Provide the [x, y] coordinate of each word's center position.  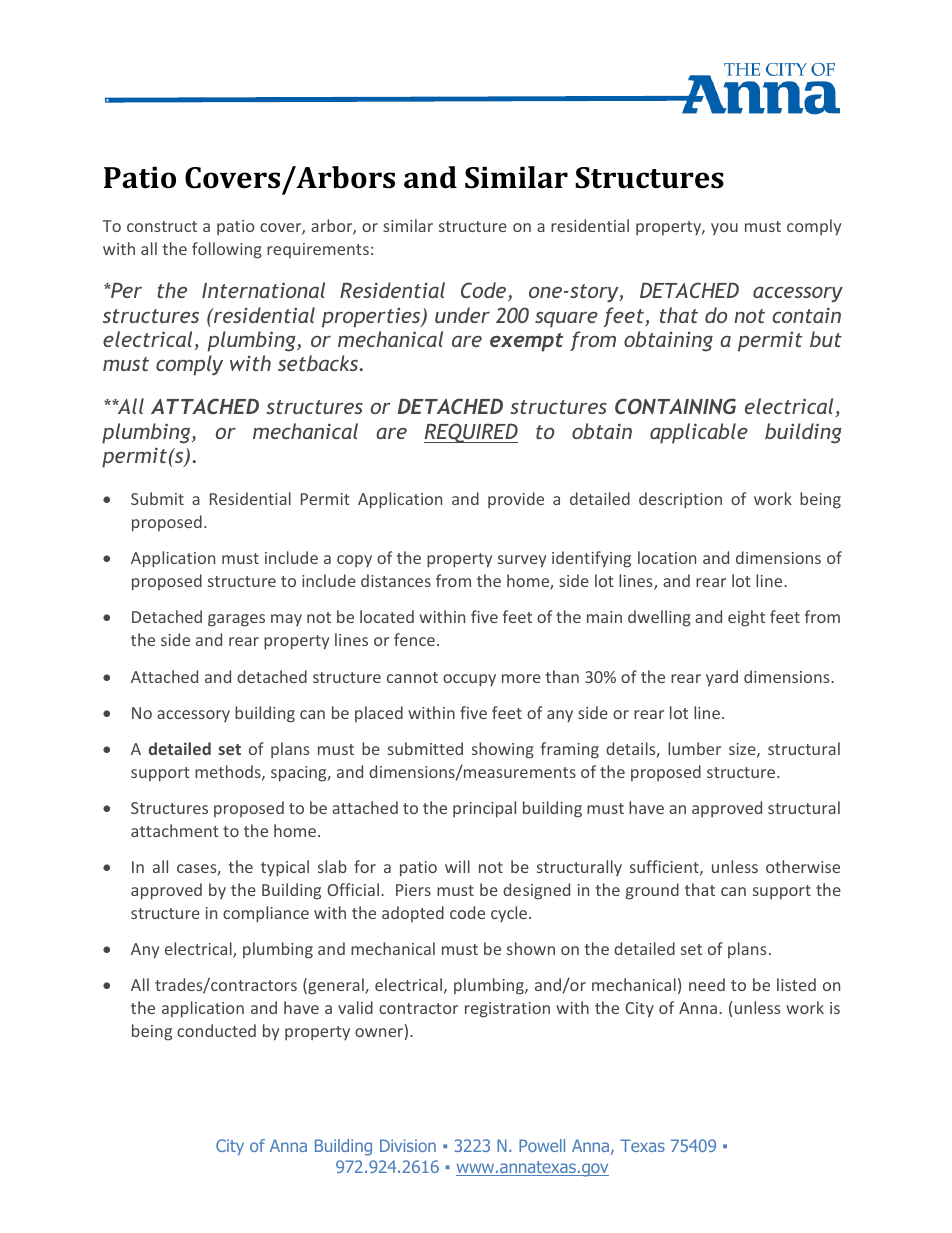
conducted [216, 1030]
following [227, 250]
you [724, 229]
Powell [542, 1145]
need [707, 984]
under [462, 315]
